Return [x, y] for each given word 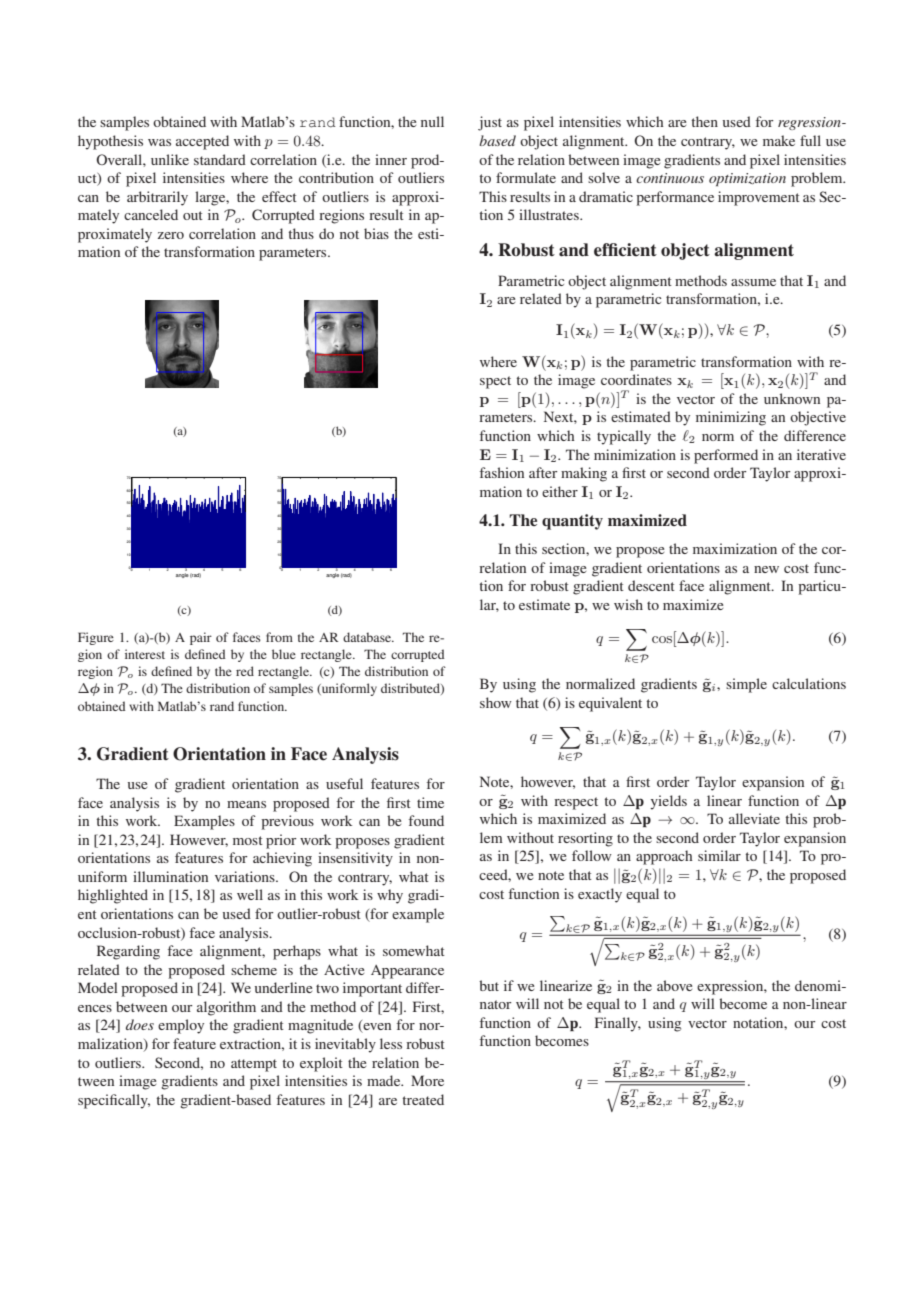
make [779, 140]
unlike [170, 159]
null [432, 121]
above [674, 985]
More [427, 1080]
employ [181, 1026]
